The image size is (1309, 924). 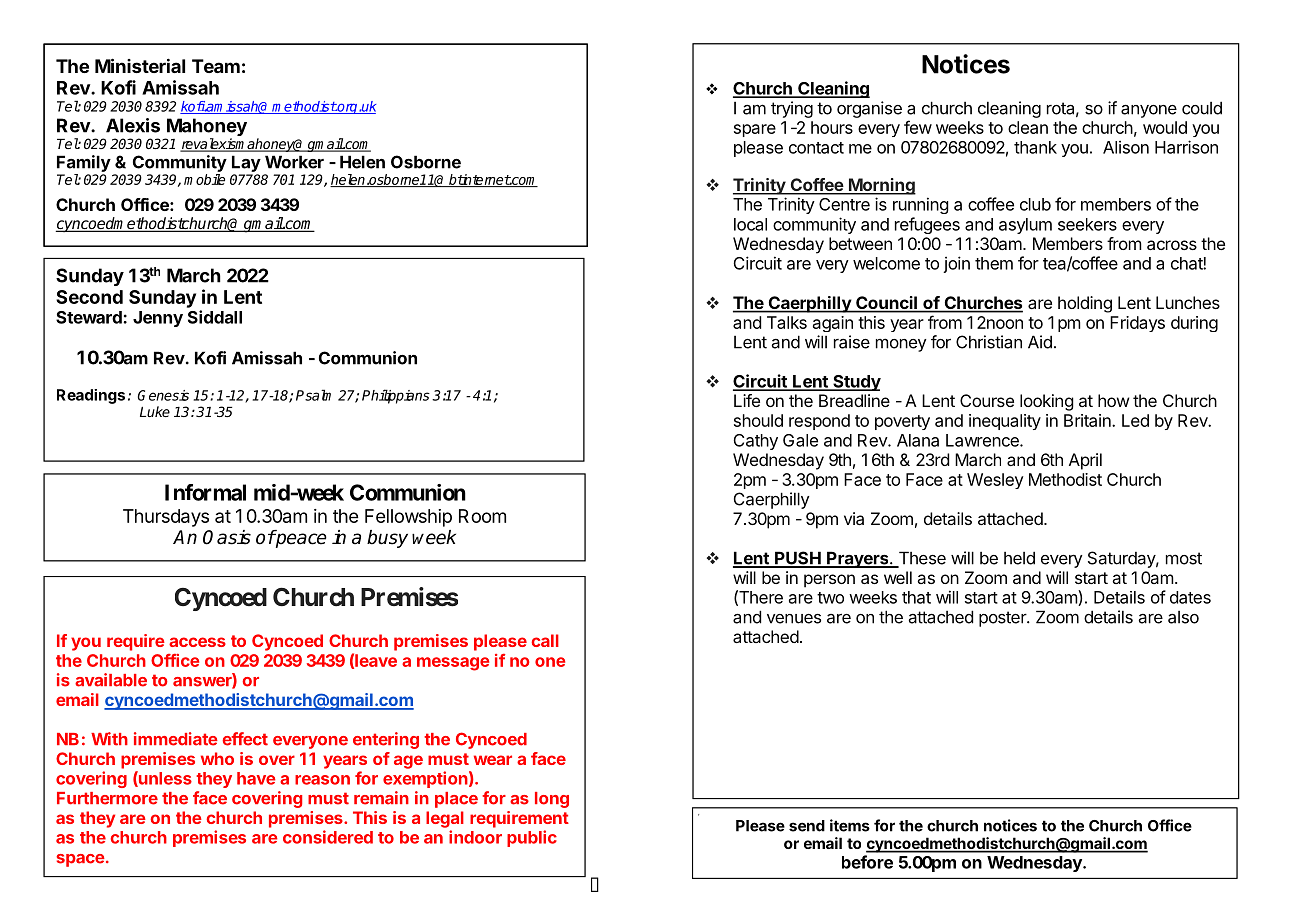 What do you see at coordinates (867, 862) in the screenshot?
I see `before` at bounding box center [867, 862].
